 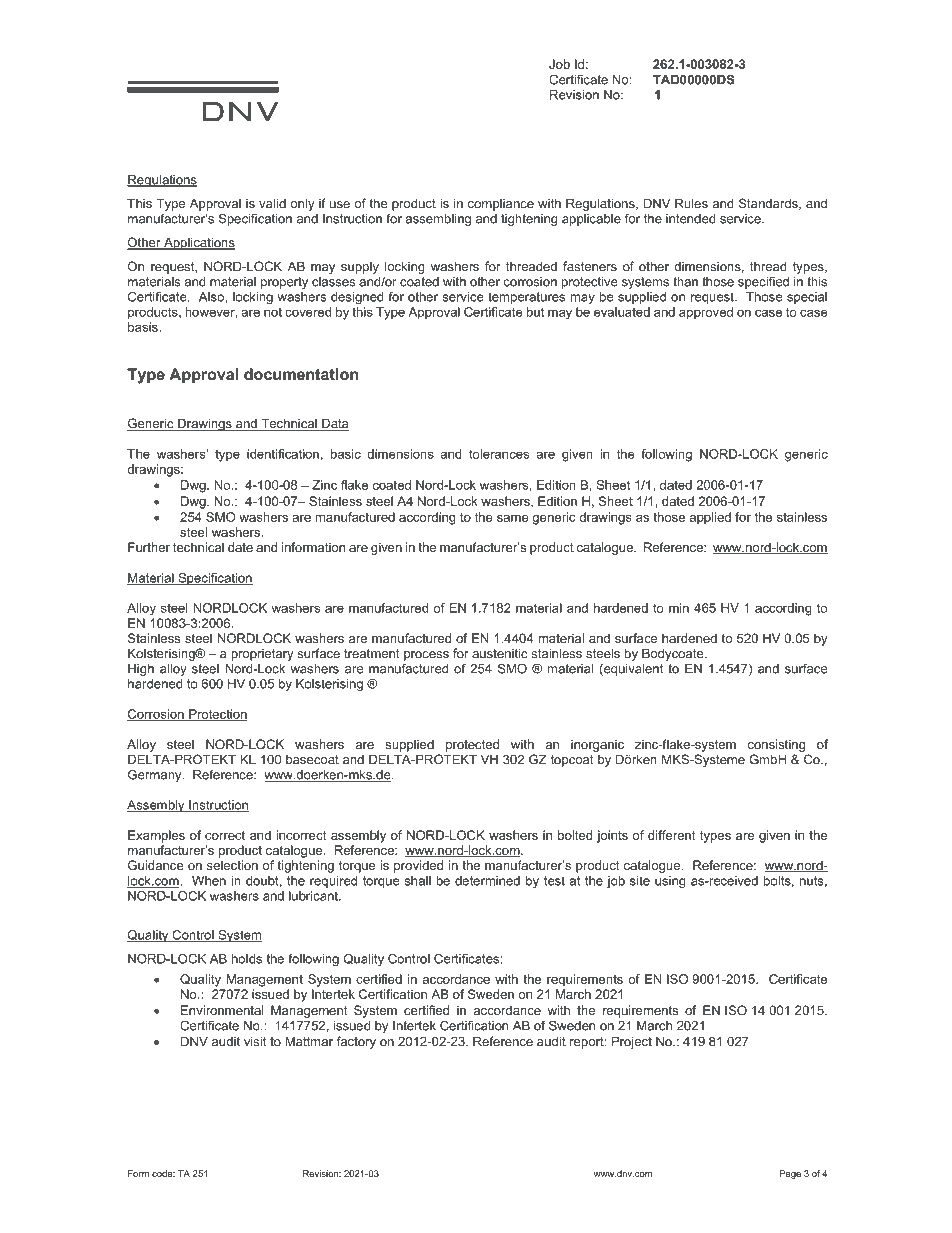 I want to click on determined, so click(x=487, y=881).
